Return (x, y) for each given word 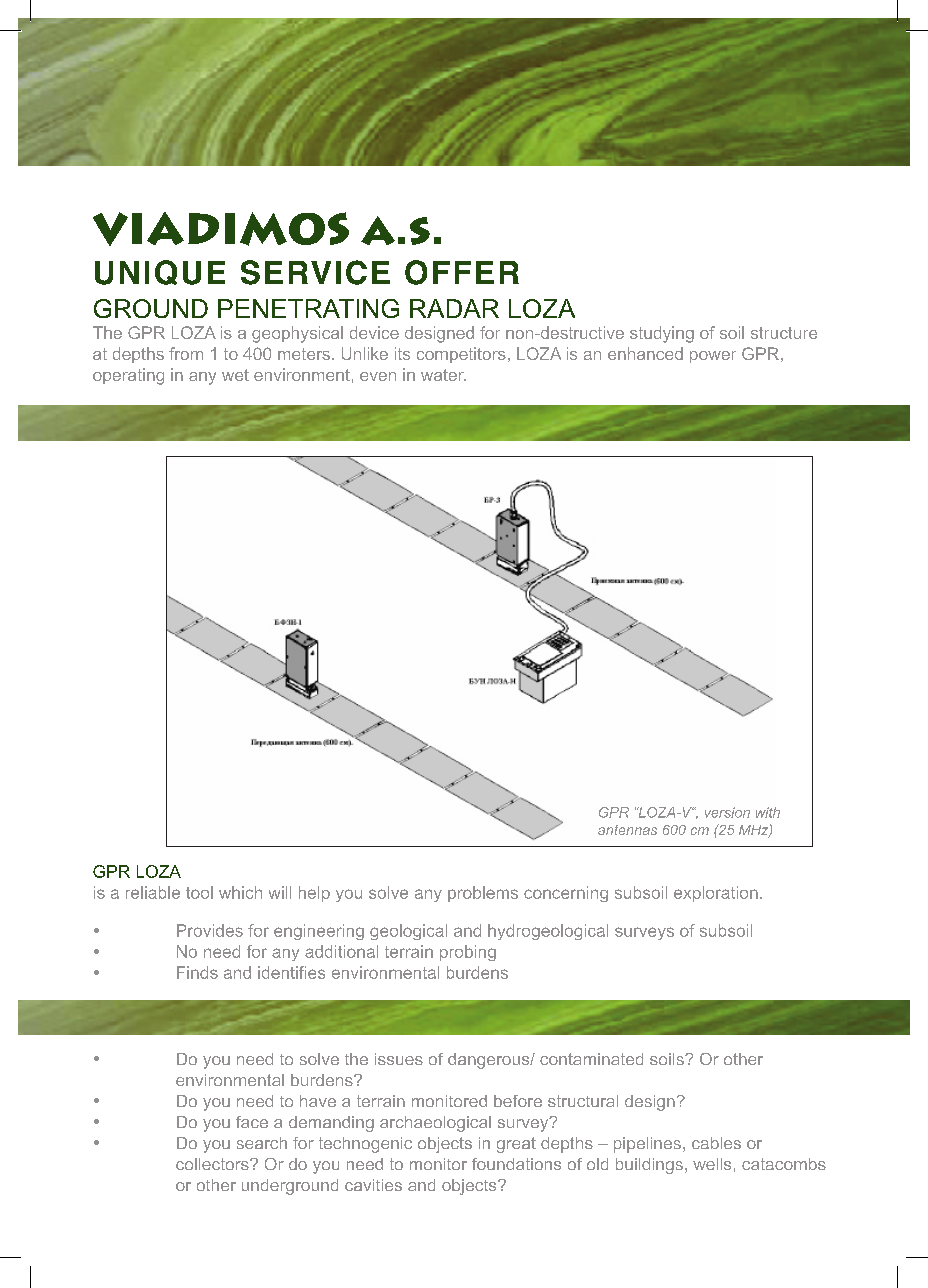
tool (199, 892)
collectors (213, 1164)
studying (662, 334)
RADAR (454, 308)
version (727, 812)
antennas (627, 830)
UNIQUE (160, 272)
